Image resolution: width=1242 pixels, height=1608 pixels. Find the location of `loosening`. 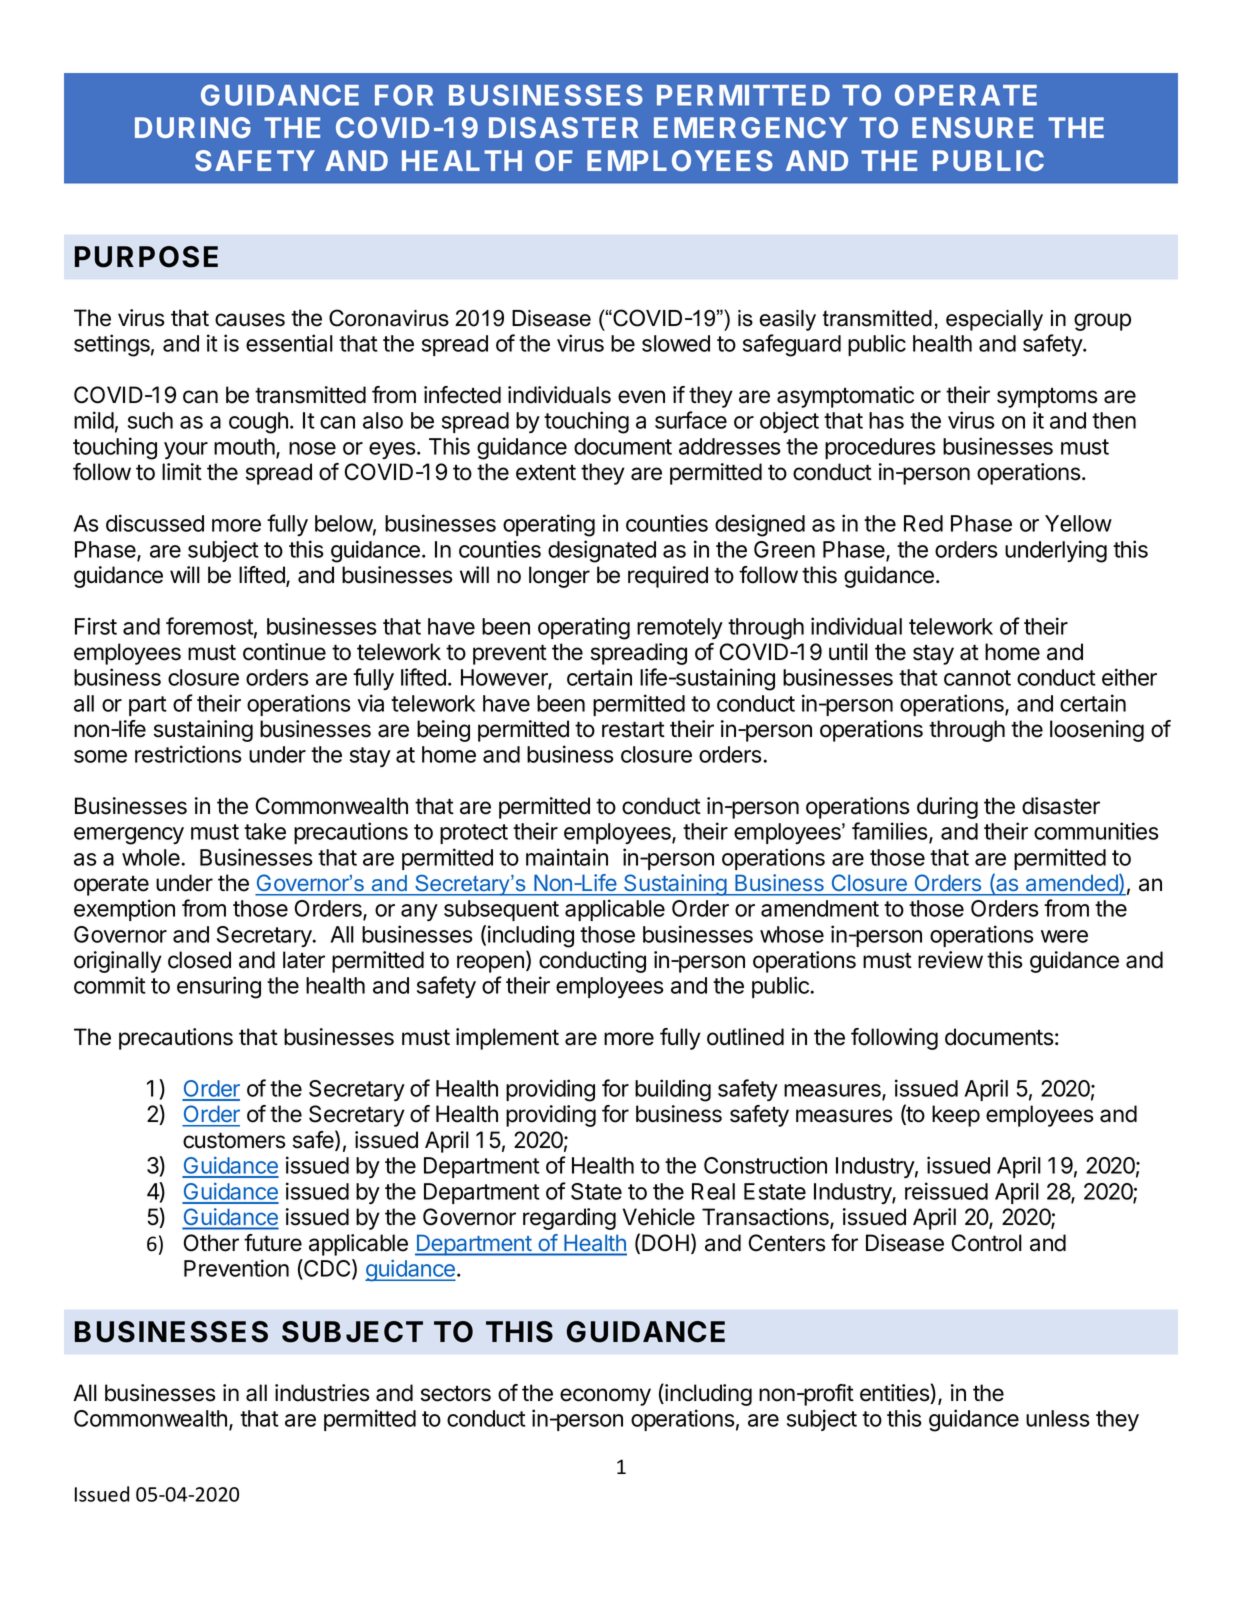

loosening is located at coordinates (1097, 731).
